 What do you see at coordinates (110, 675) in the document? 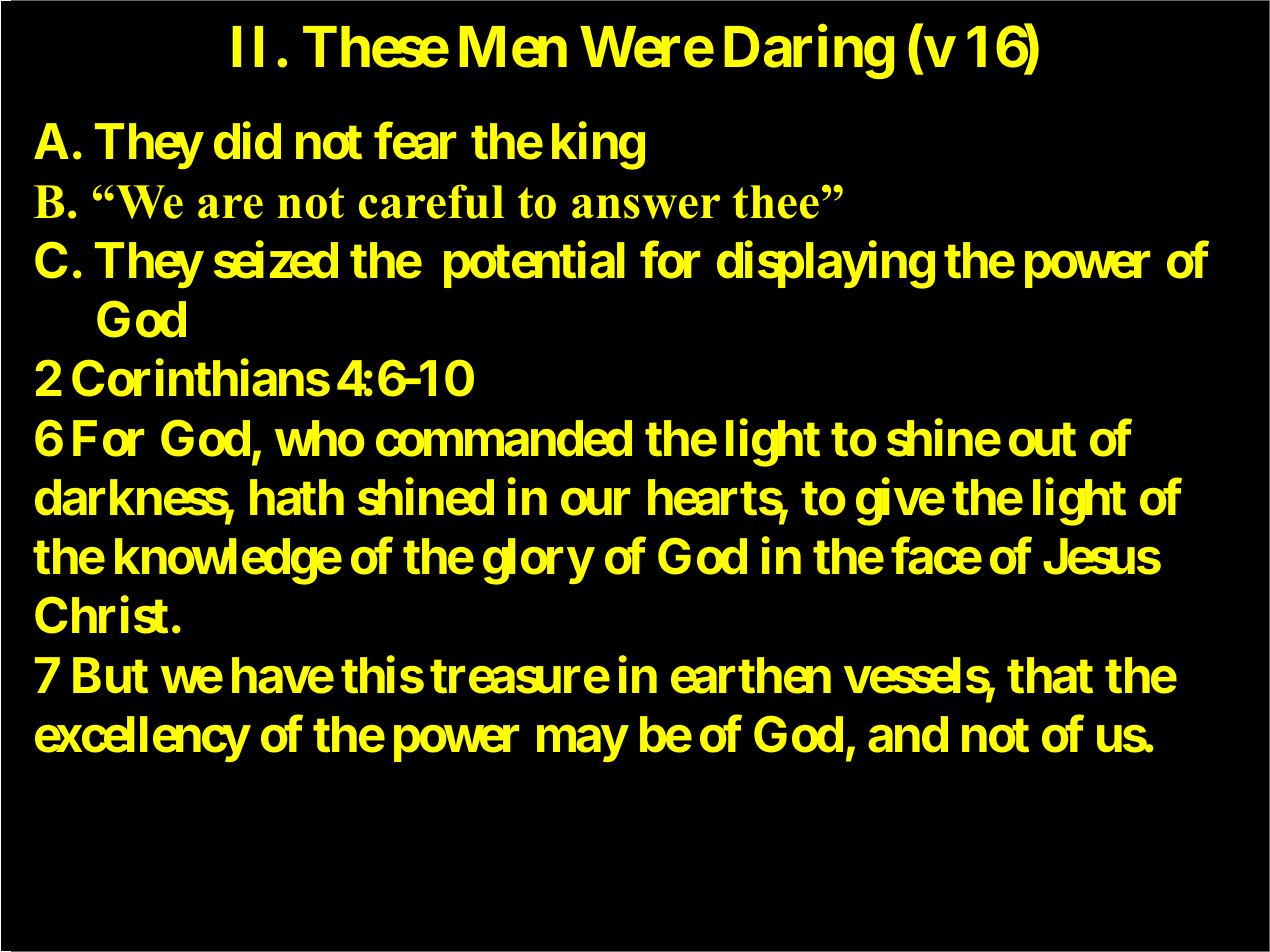
I see `But` at bounding box center [110, 675].
